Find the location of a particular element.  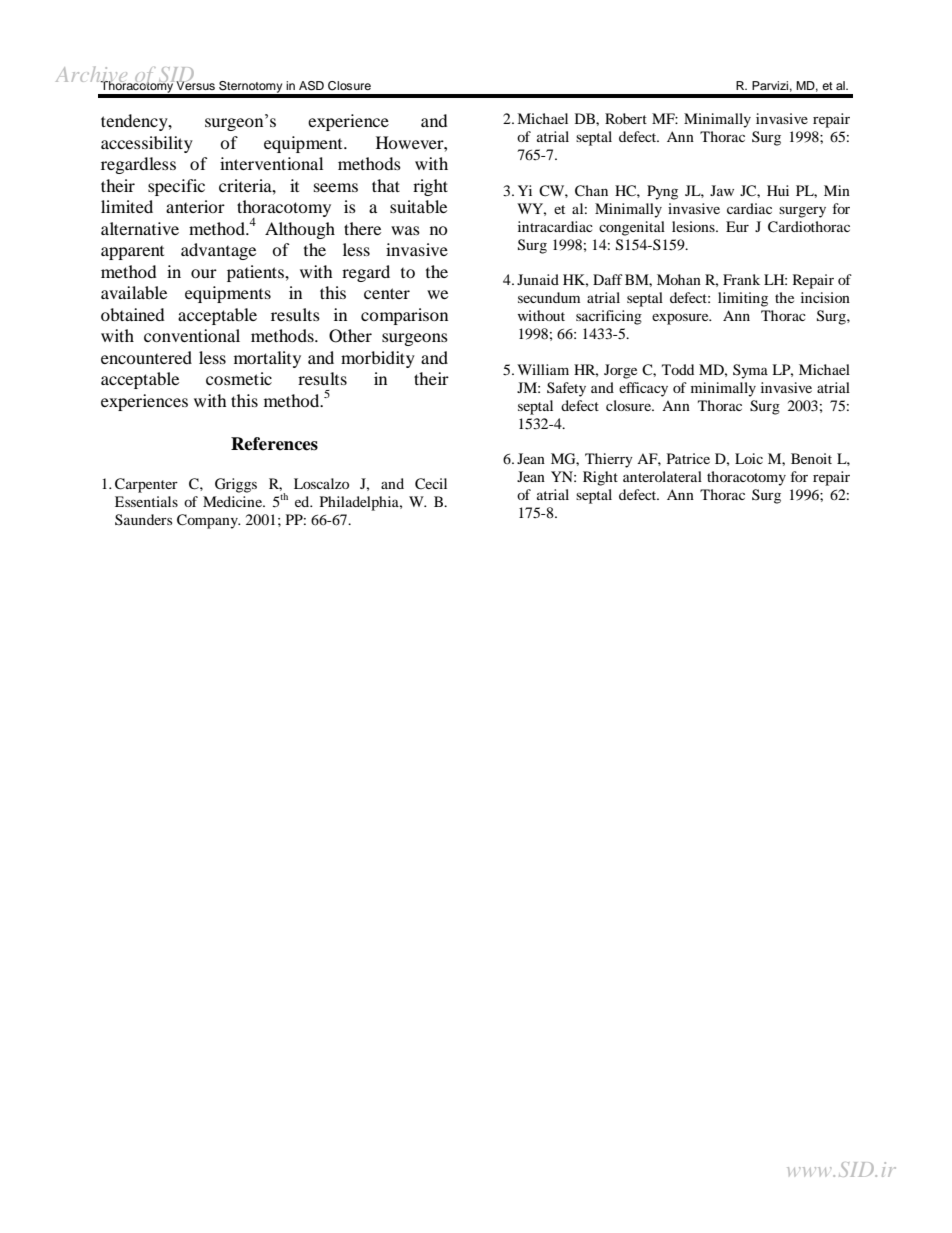

Robert is located at coordinates (626, 118).
